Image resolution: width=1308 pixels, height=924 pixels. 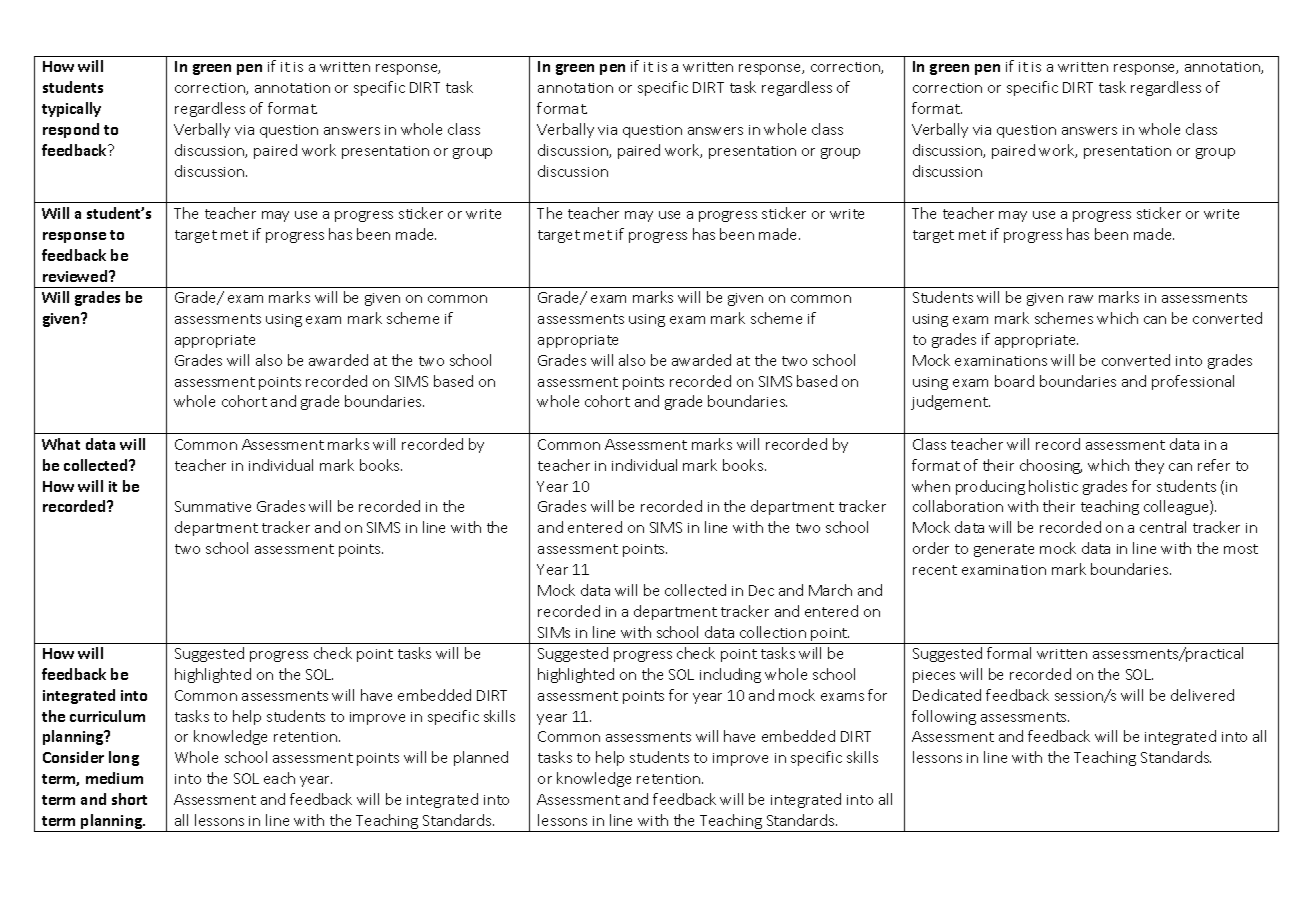 What do you see at coordinates (71, 130) in the screenshot?
I see `respond` at bounding box center [71, 130].
